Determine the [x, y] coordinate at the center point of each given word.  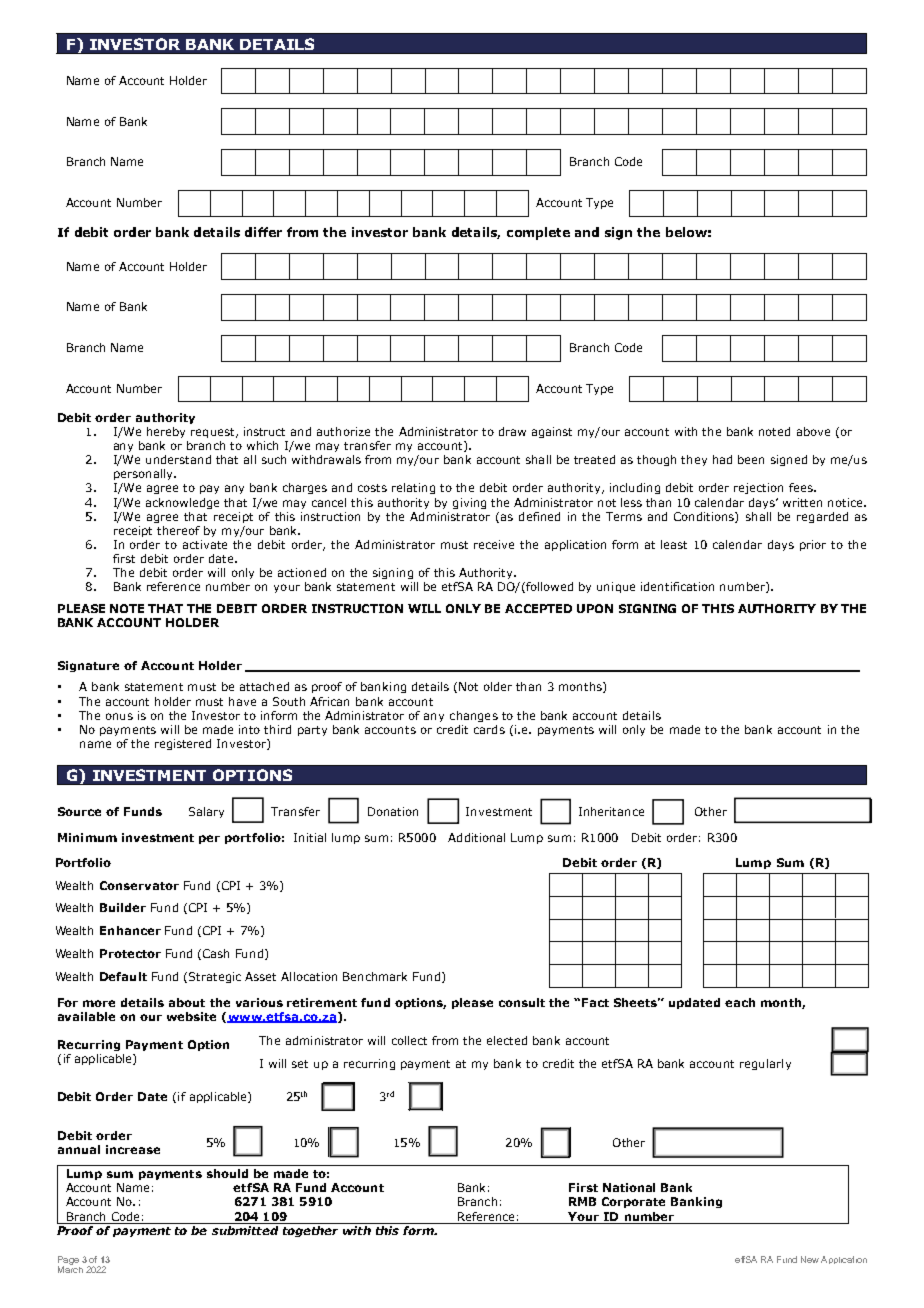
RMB [582, 1201]
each [740, 1002]
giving [469, 503]
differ [263, 232]
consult [522, 1002]
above [813, 431]
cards [489, 729]
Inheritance [611, 811]
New [810, 1259]
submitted [245, 1230]
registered [183, 744]
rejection [758, 488]
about [187, 1002]
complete [538, 233]
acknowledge [182, 503]
